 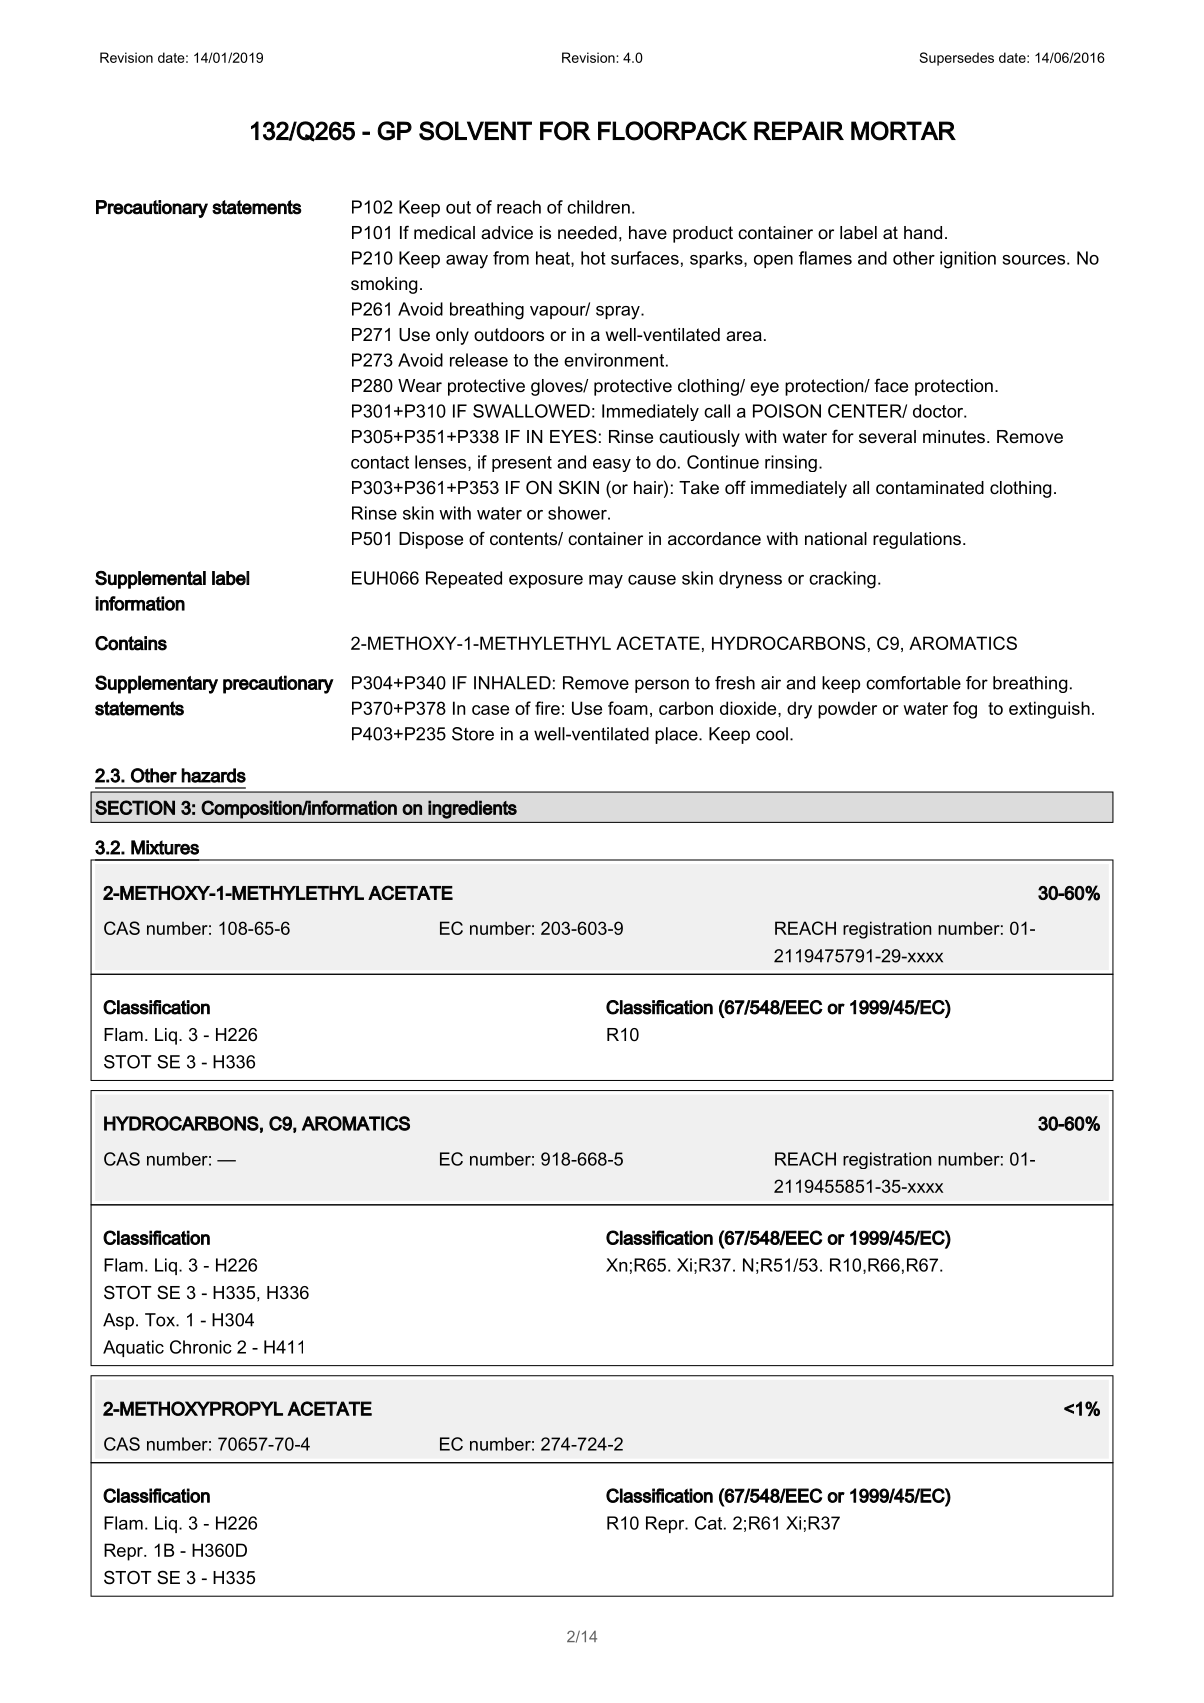 I want to click on smoking, so click(x=384, y=285).
